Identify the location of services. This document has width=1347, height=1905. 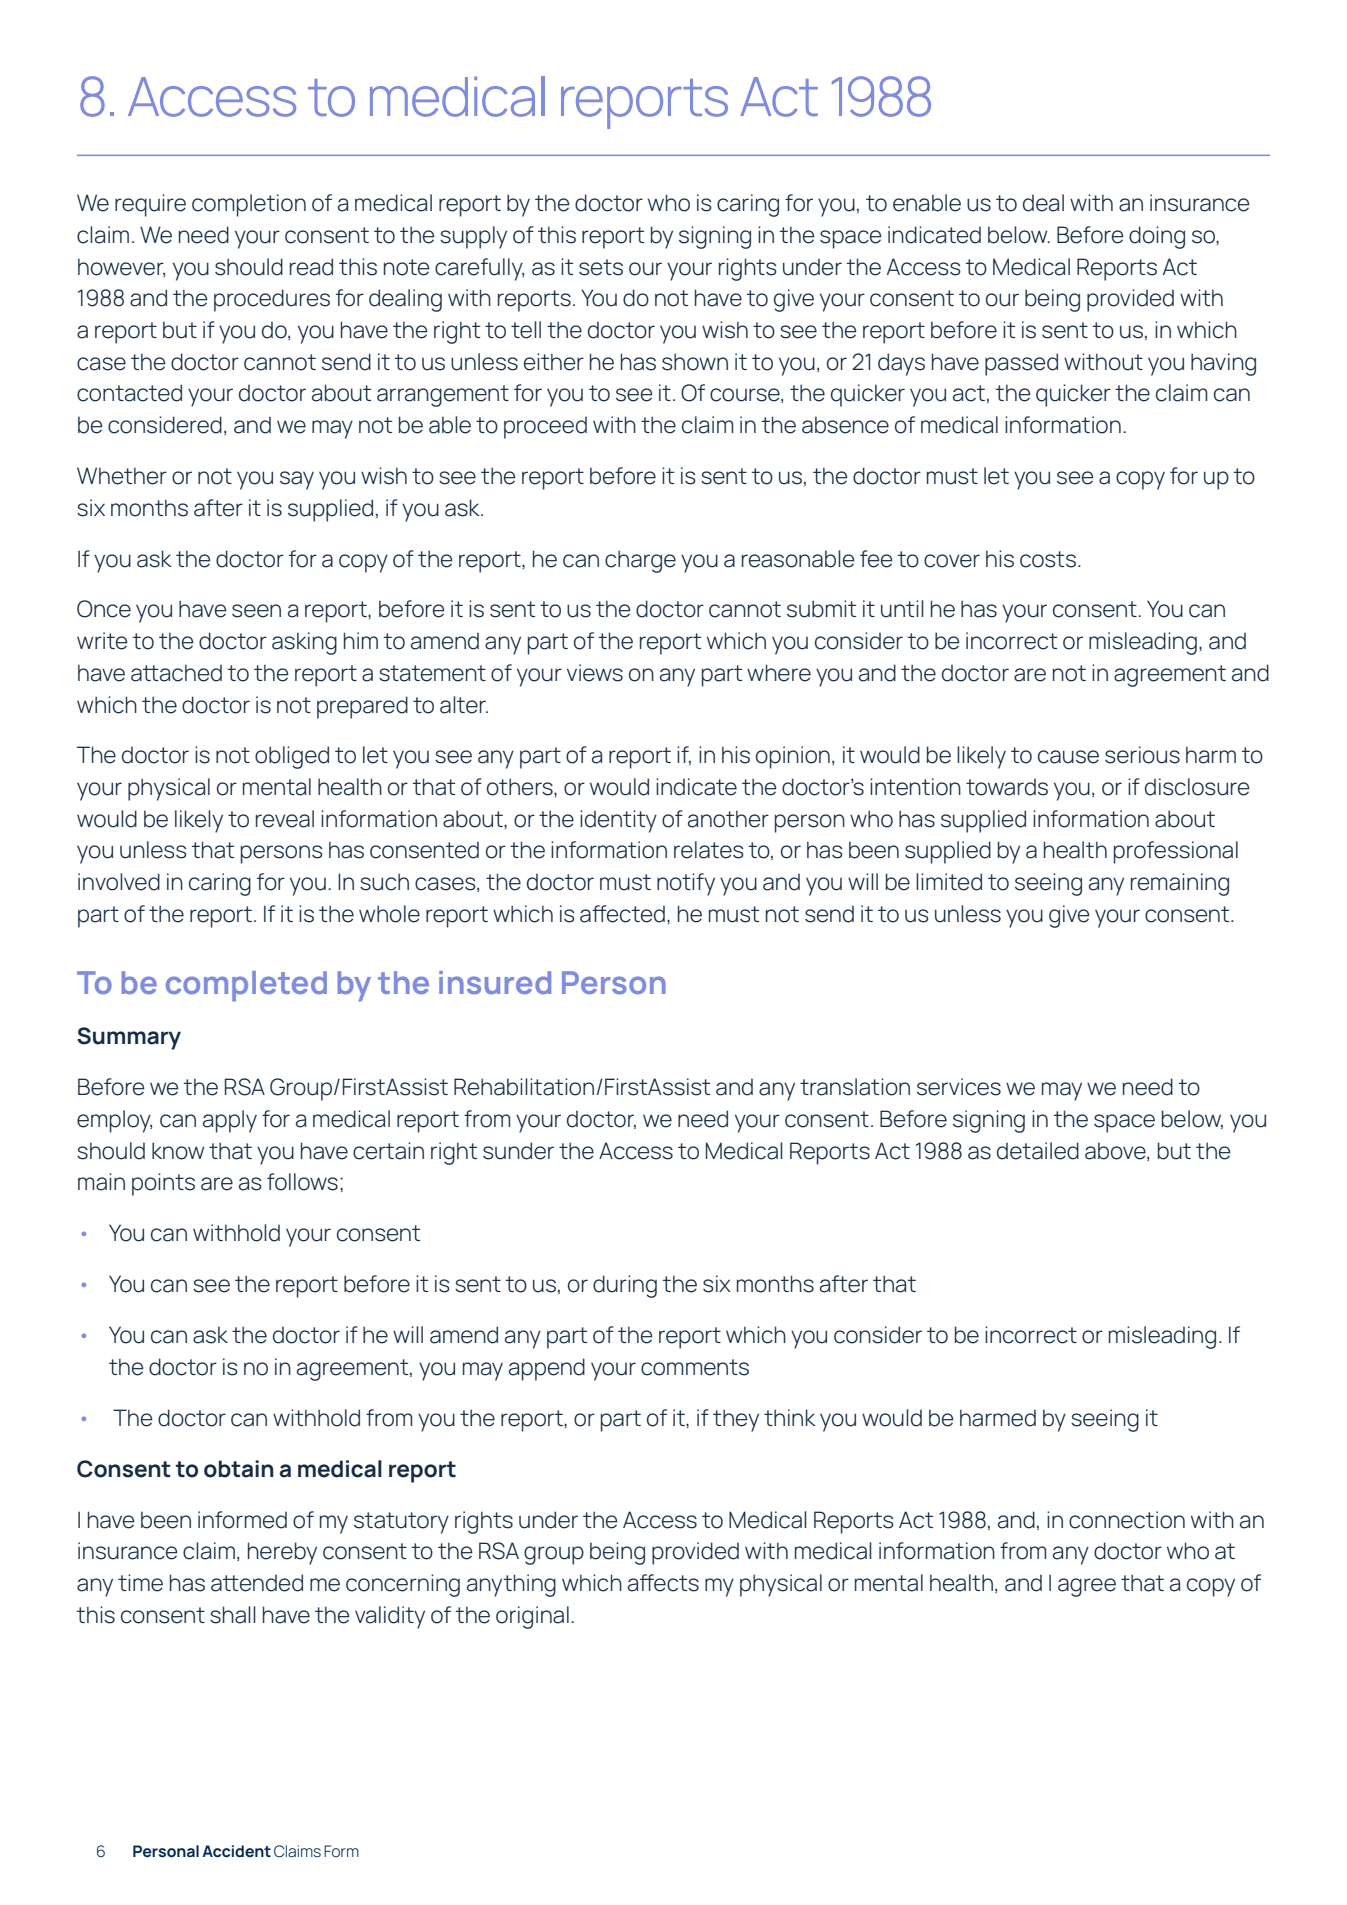
(959, 1087).
